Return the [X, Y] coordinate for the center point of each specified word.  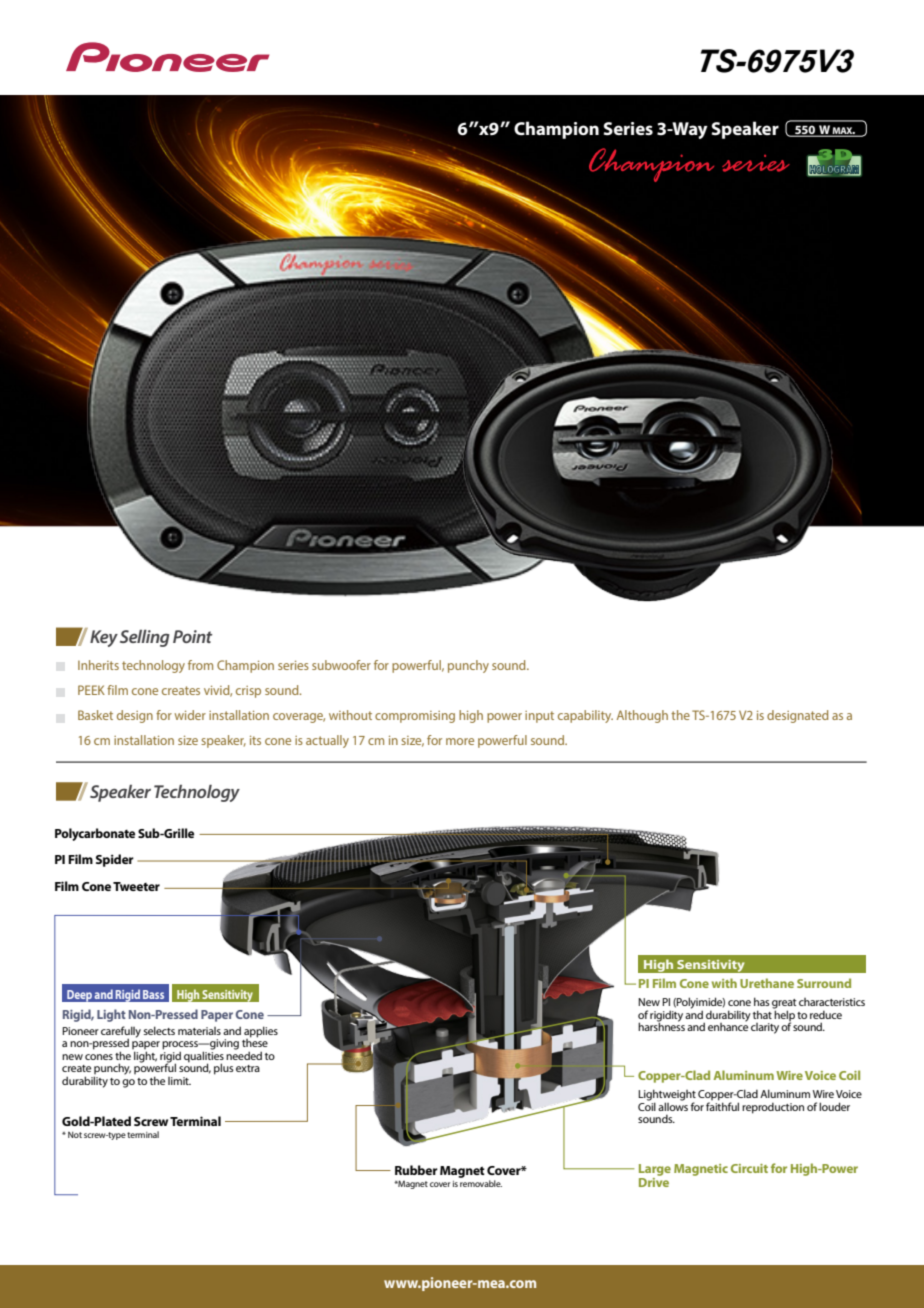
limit [179, 1081]
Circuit [749, 1168]
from [200, 665]
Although [642, 716]
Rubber [416, 1170]
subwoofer [341, 665]
